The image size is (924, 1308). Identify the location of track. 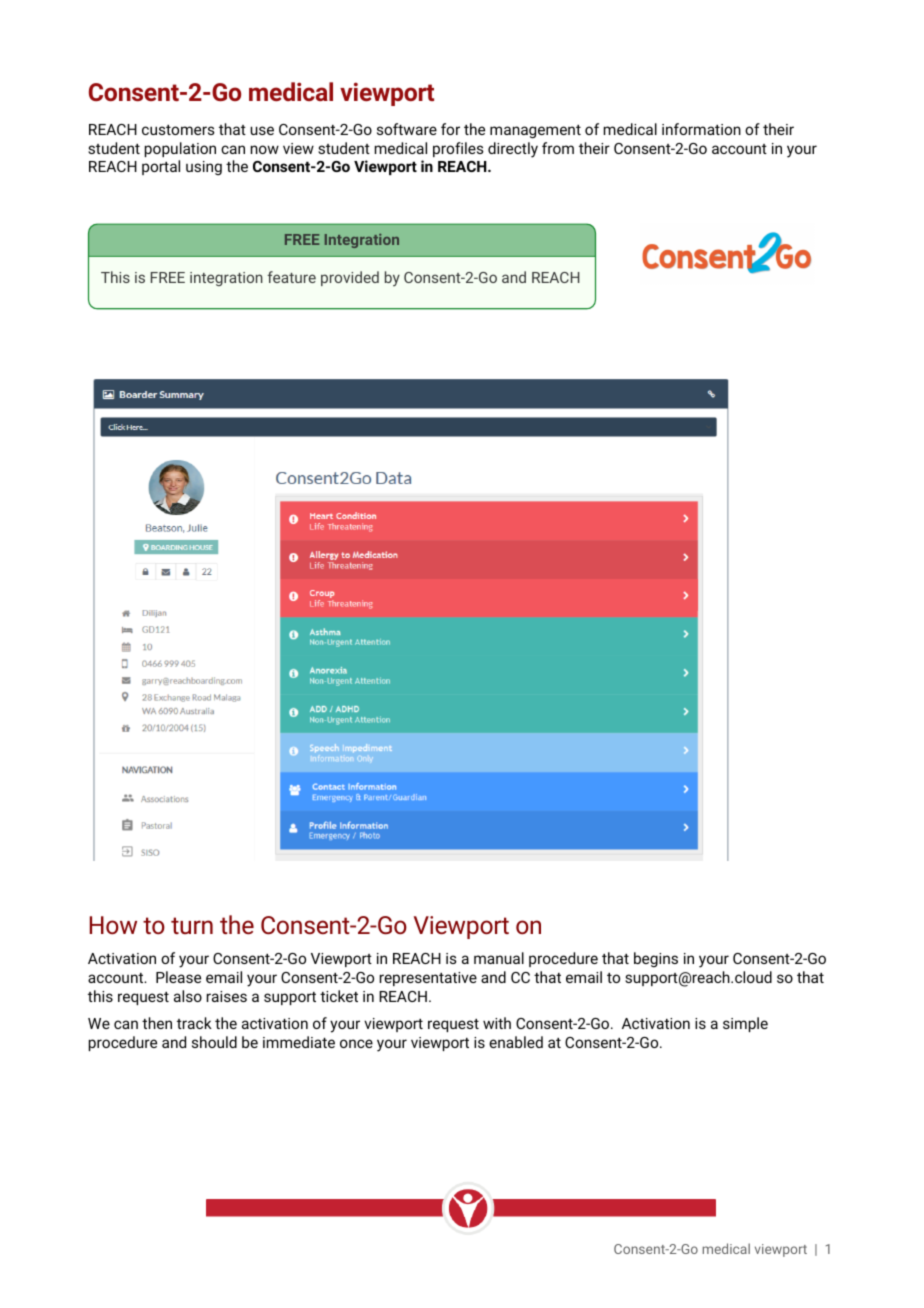
(194, 1023).
